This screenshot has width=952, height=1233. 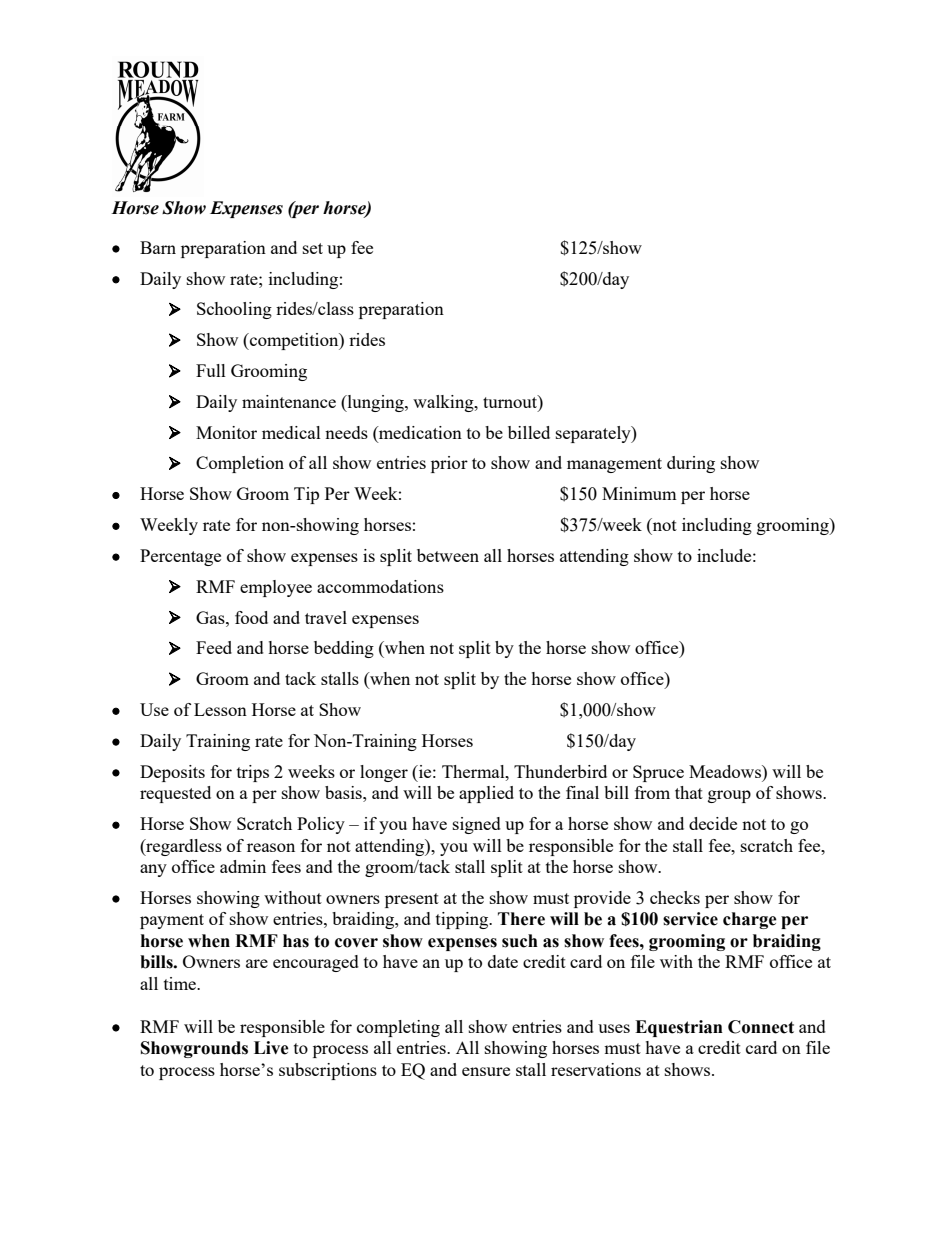 I want to click on that, so click(x=689, y=792).
